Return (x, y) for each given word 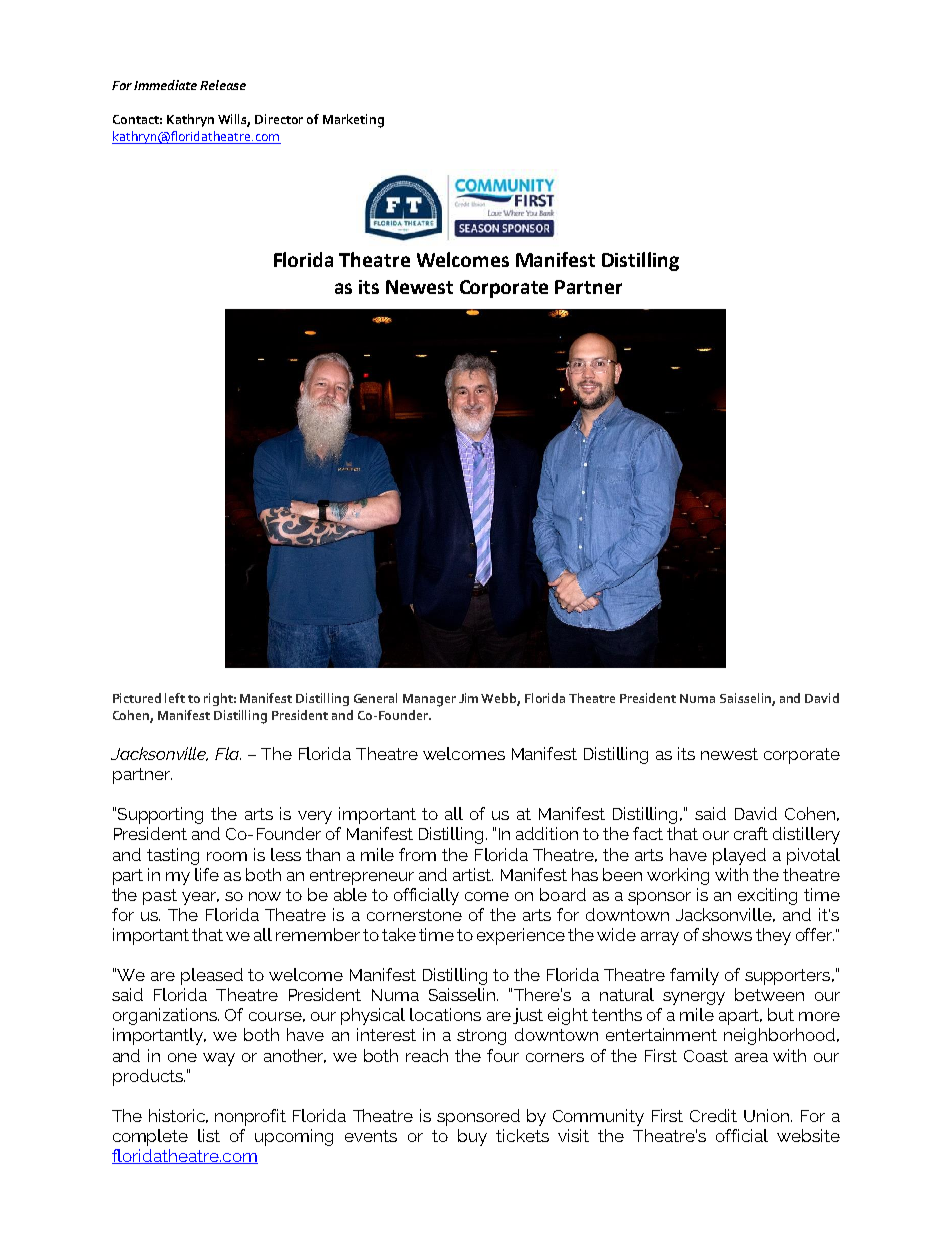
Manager (429, 700)
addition (547, 833)
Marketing (353, 121)
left (175, 698)
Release (223, 85)
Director (279, 119)
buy (472, 1137)
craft (751, 833)
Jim (468, 698)
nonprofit (250, 1117)
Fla (228, 753)
